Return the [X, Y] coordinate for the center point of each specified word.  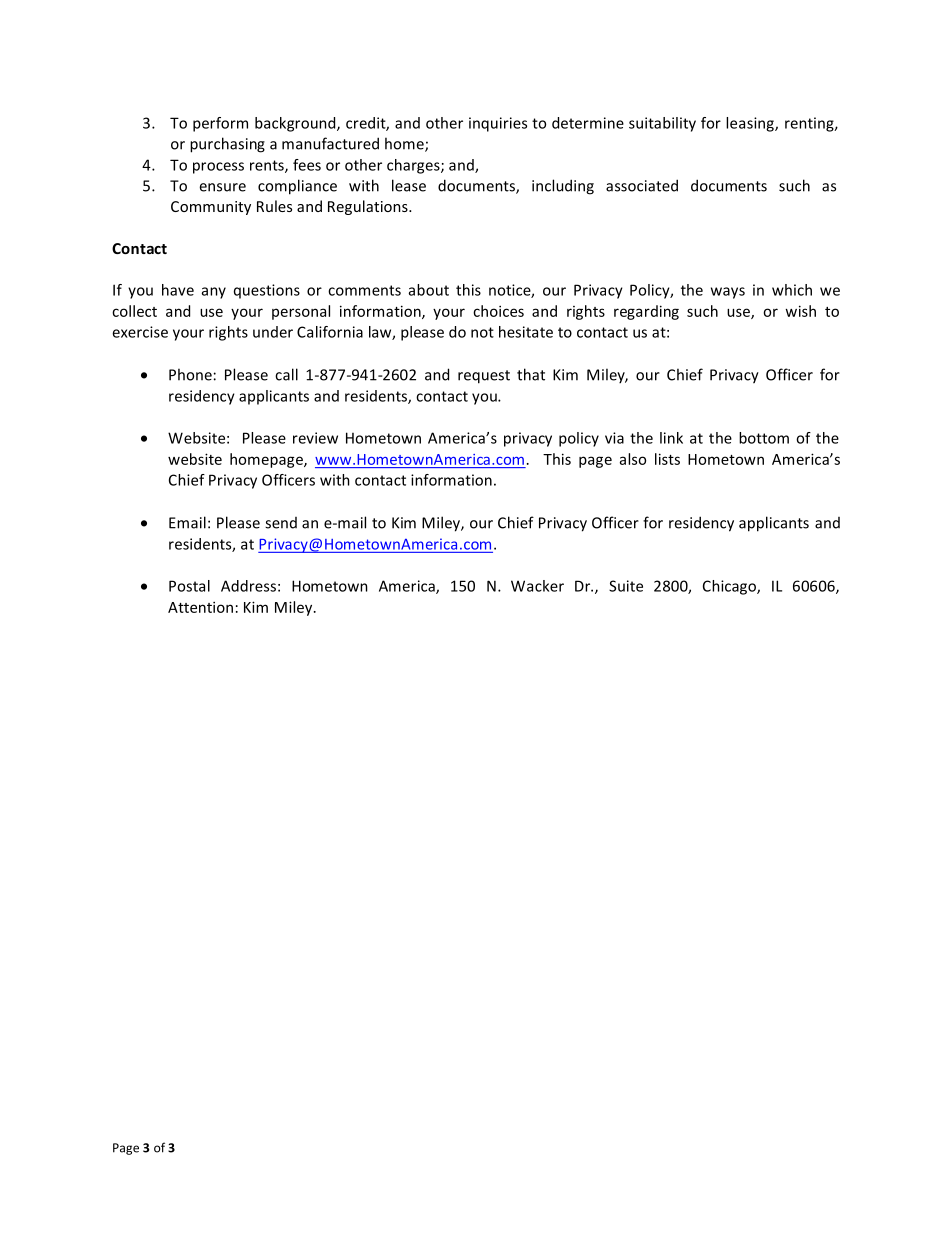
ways [728, 293]
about [429, 290]
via [614, 438]
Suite [626, 586]
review [315, 438]
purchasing [227, 145]
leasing [751, 124]
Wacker [537, 586]
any [214, 293]
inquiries [498, 124]
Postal [189, 586]
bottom [764, 438]
